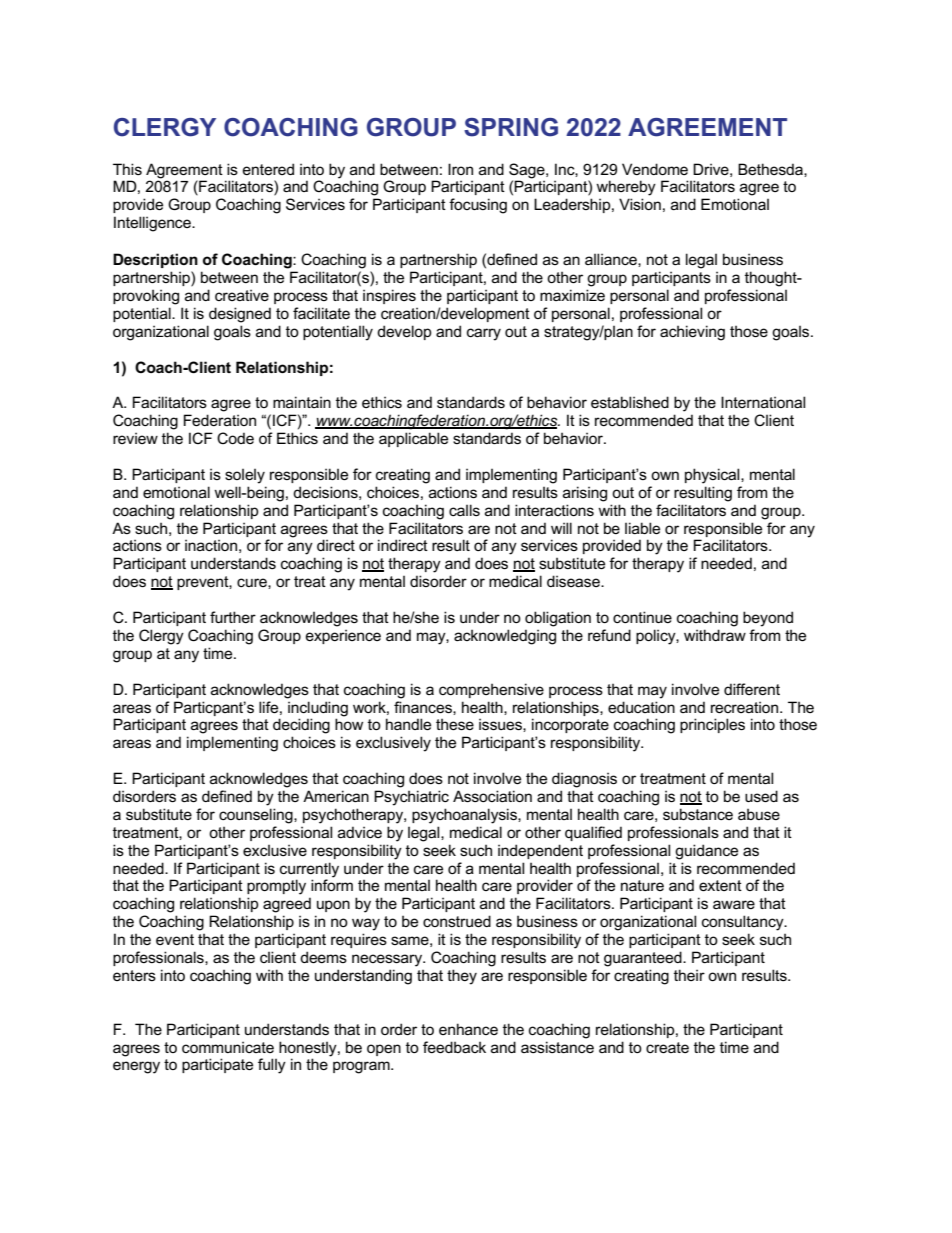 The height and width of the screenshot is (1233, 952). What do you see at coordinates (505, 637) in the screenshot?
I see `acknowledging` at bounding box center [505, 637].
